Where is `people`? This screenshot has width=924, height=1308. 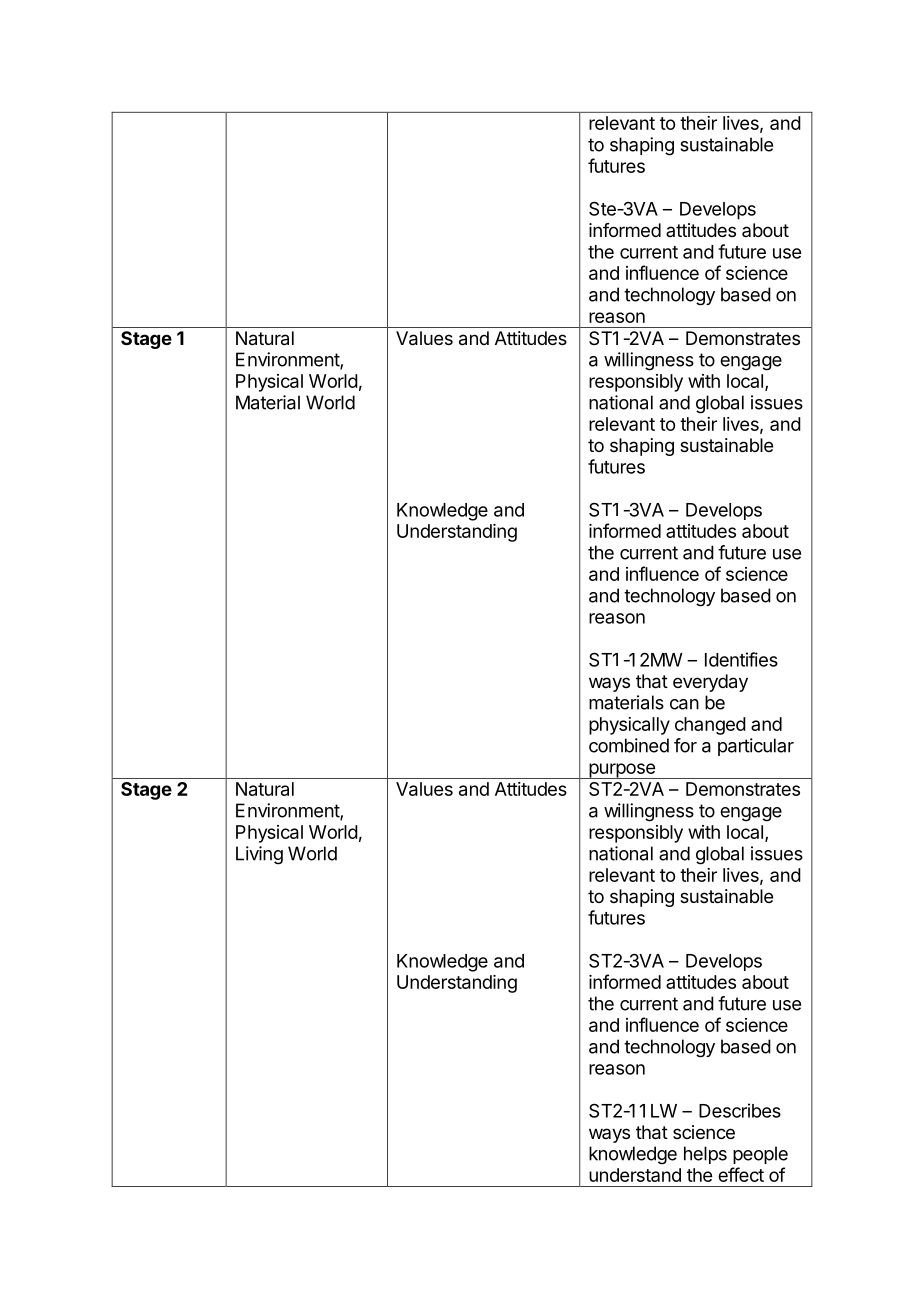 people is located at coordinates (760, 1155).
